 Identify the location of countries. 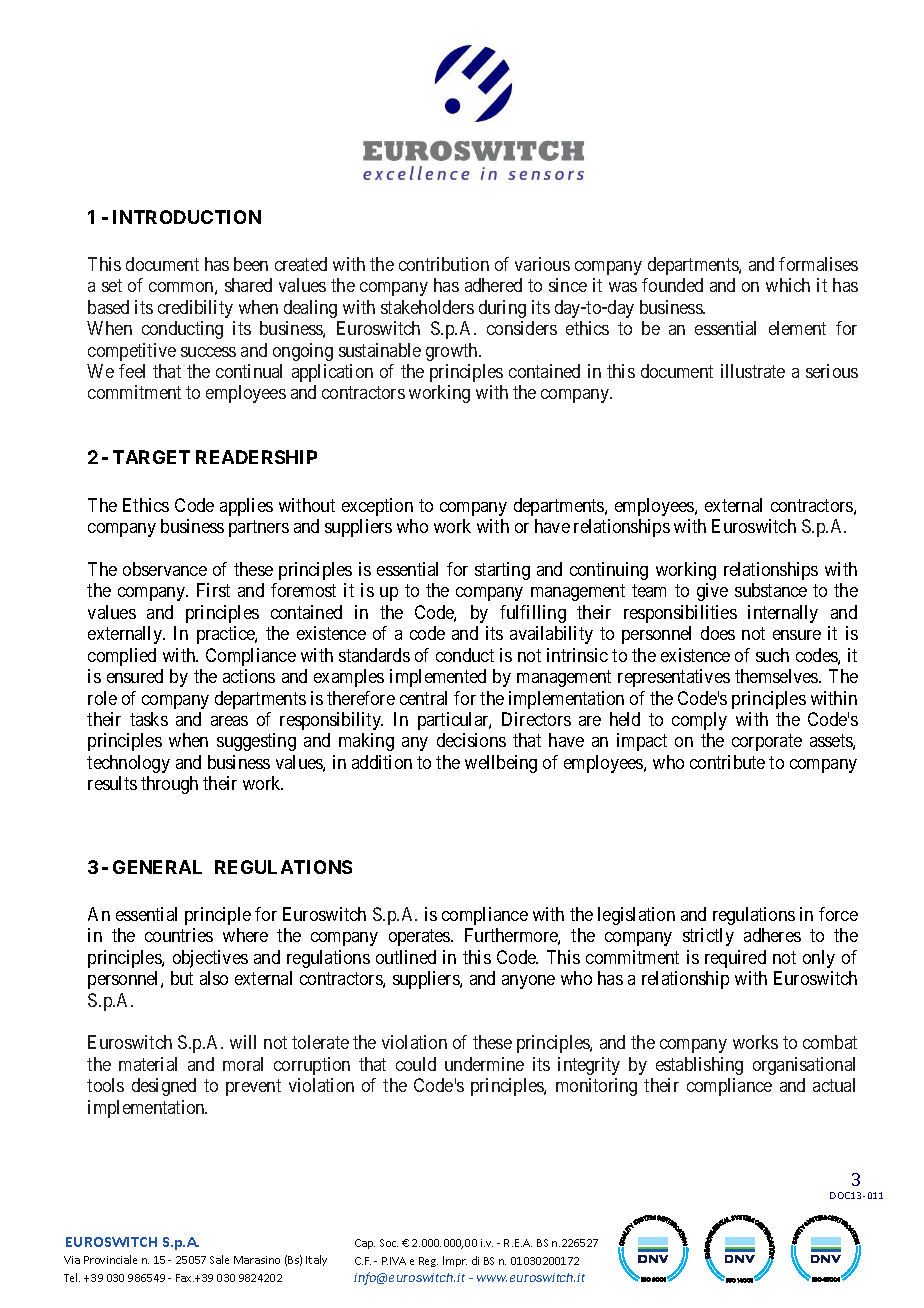
(179, 935).
